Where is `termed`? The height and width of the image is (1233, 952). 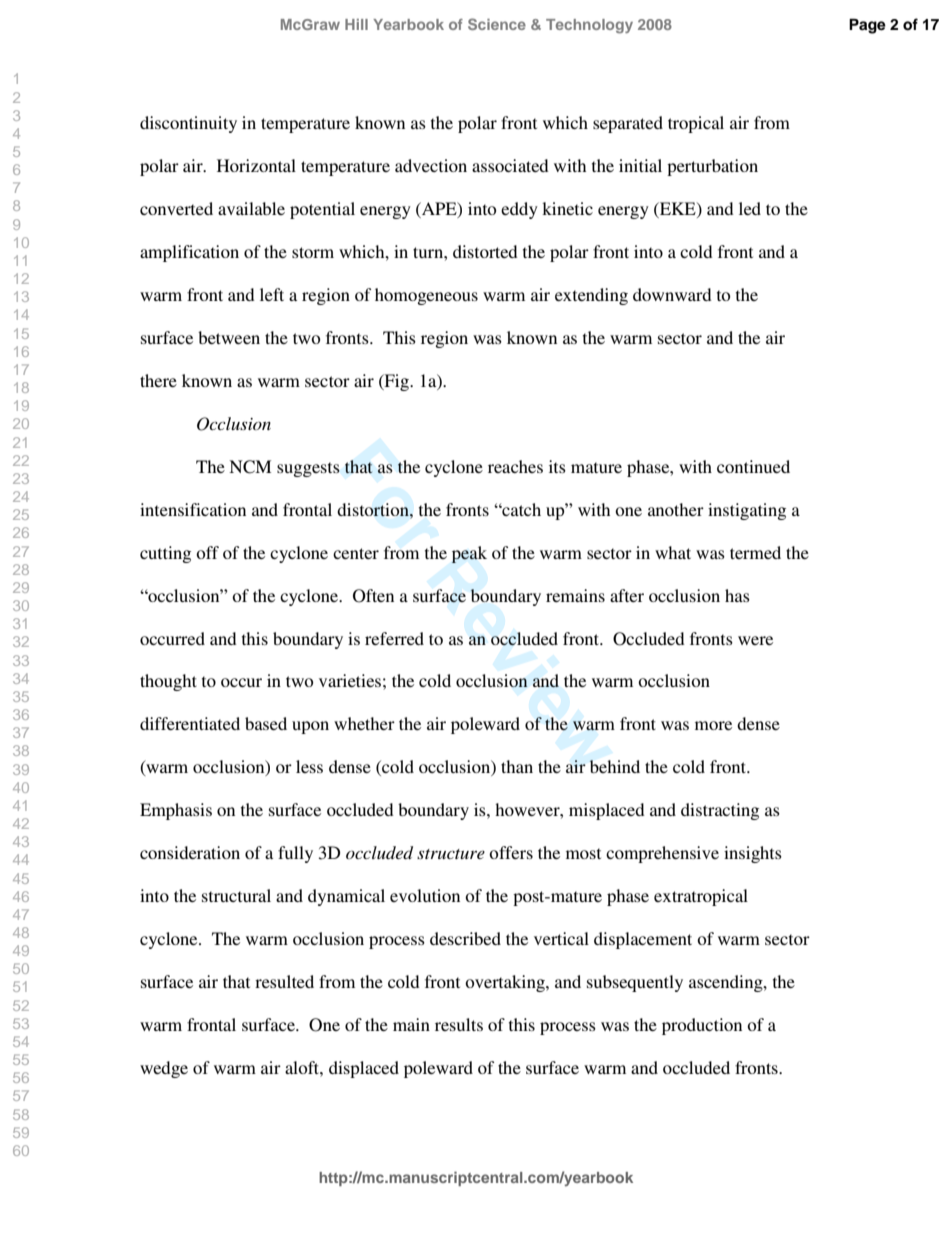
termed is located at coordinates (755, 552).
